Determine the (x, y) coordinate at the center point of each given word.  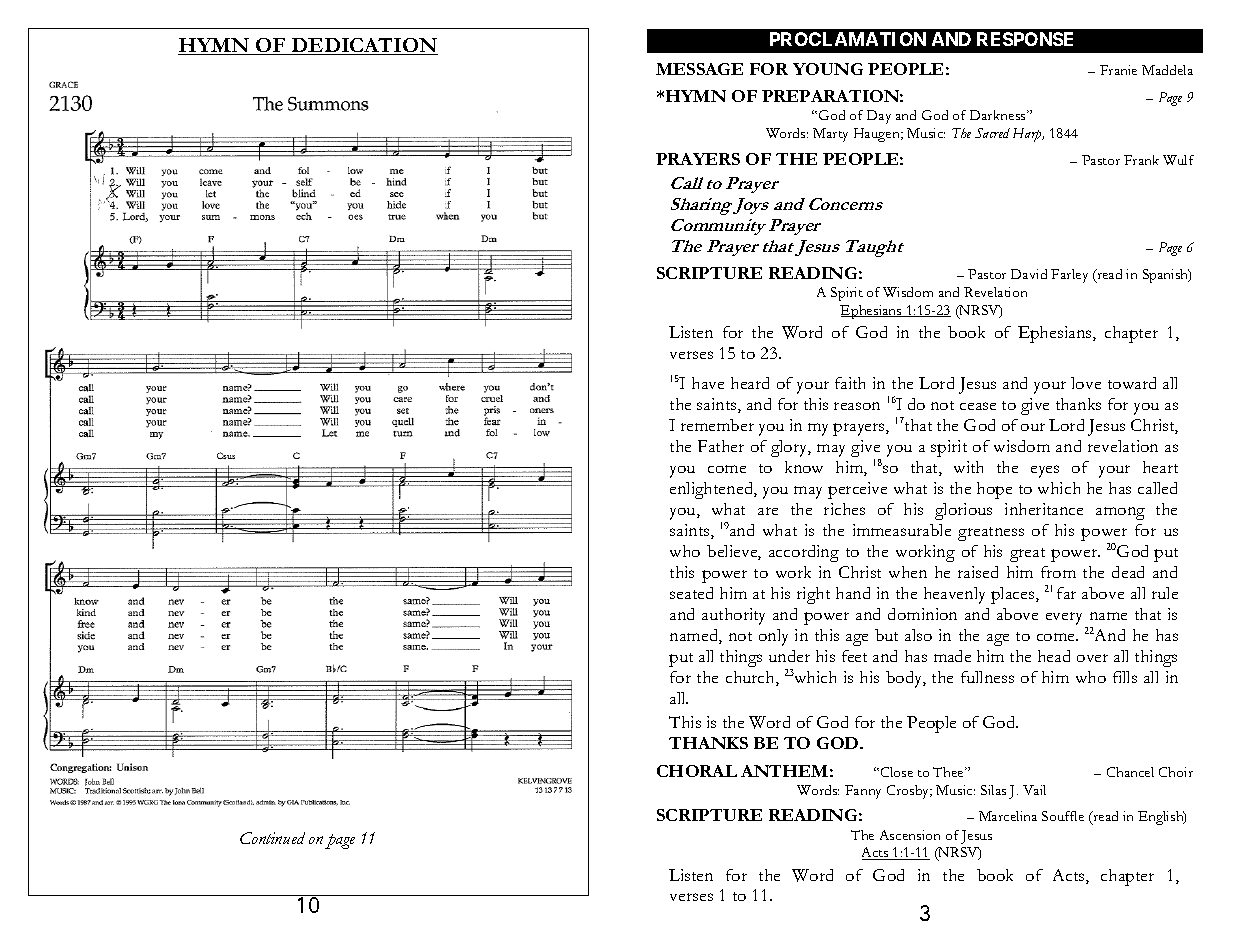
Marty (830, 135)
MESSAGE (699, 69)
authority (733, 616)
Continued (272, 838)
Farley (1069, 276)
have (708, 383)
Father (721, 446)
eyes (1045, 471)
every (1066, 620)
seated (691, 593)
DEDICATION (364, 46)
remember (717, 425)
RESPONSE (1025, 39)
